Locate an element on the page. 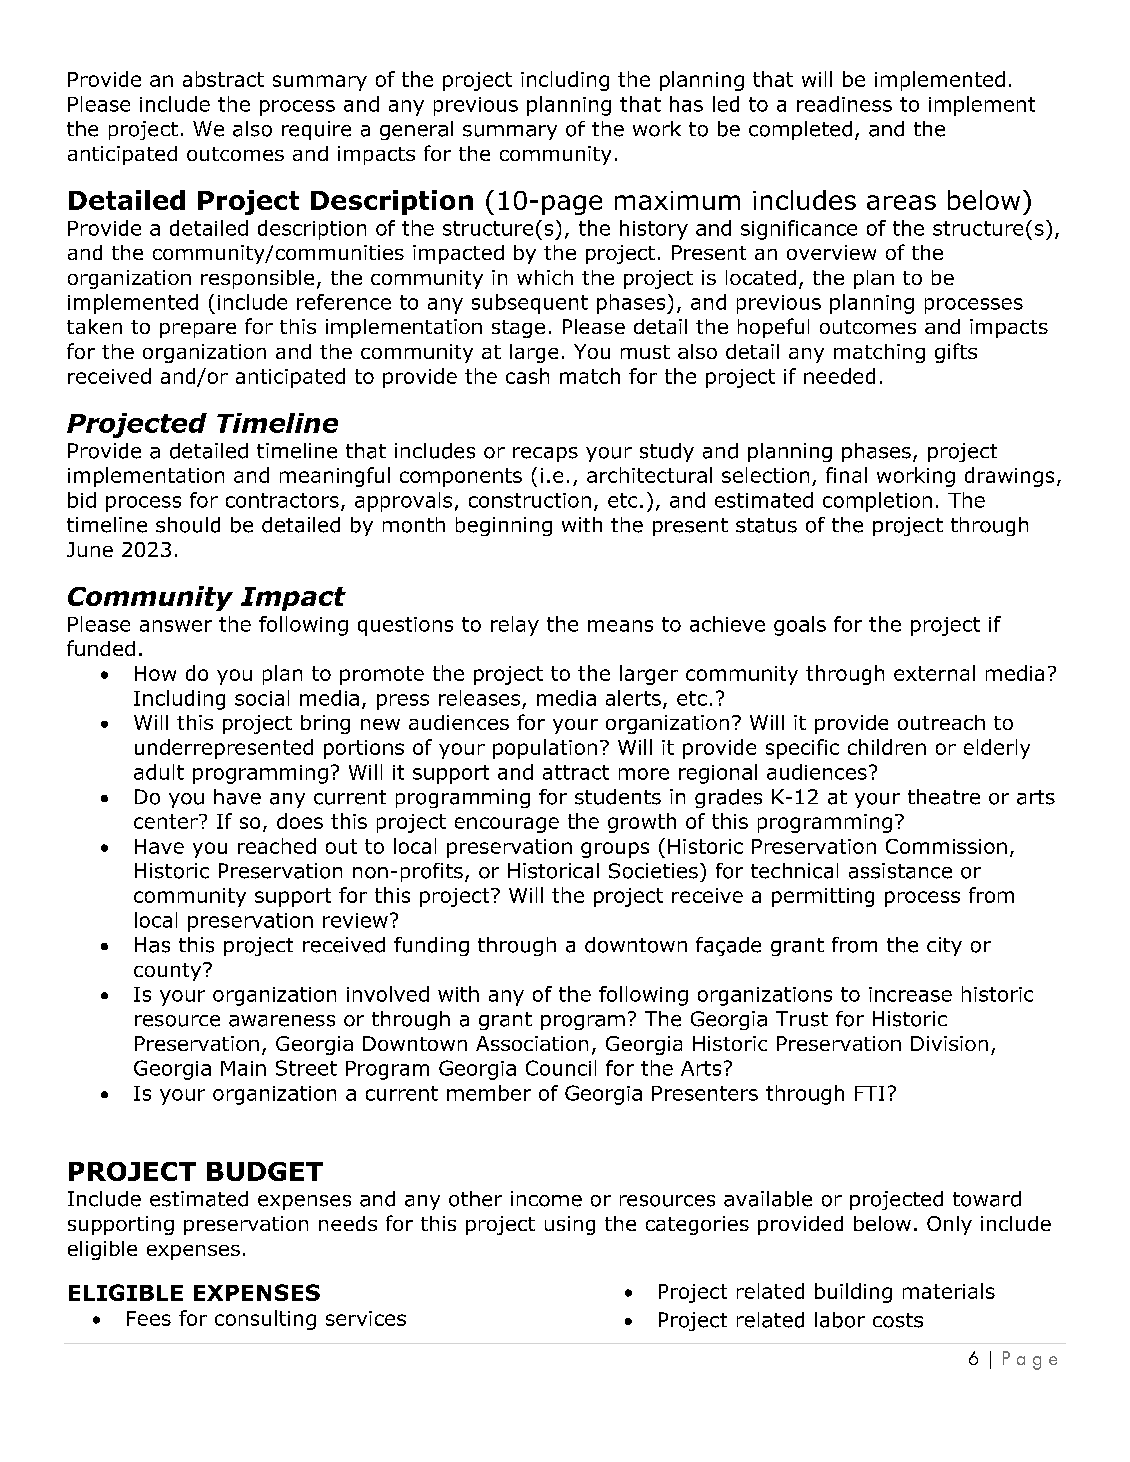 This page has height=1462, width=1130. Association is located at coordinates (532, 1043).
